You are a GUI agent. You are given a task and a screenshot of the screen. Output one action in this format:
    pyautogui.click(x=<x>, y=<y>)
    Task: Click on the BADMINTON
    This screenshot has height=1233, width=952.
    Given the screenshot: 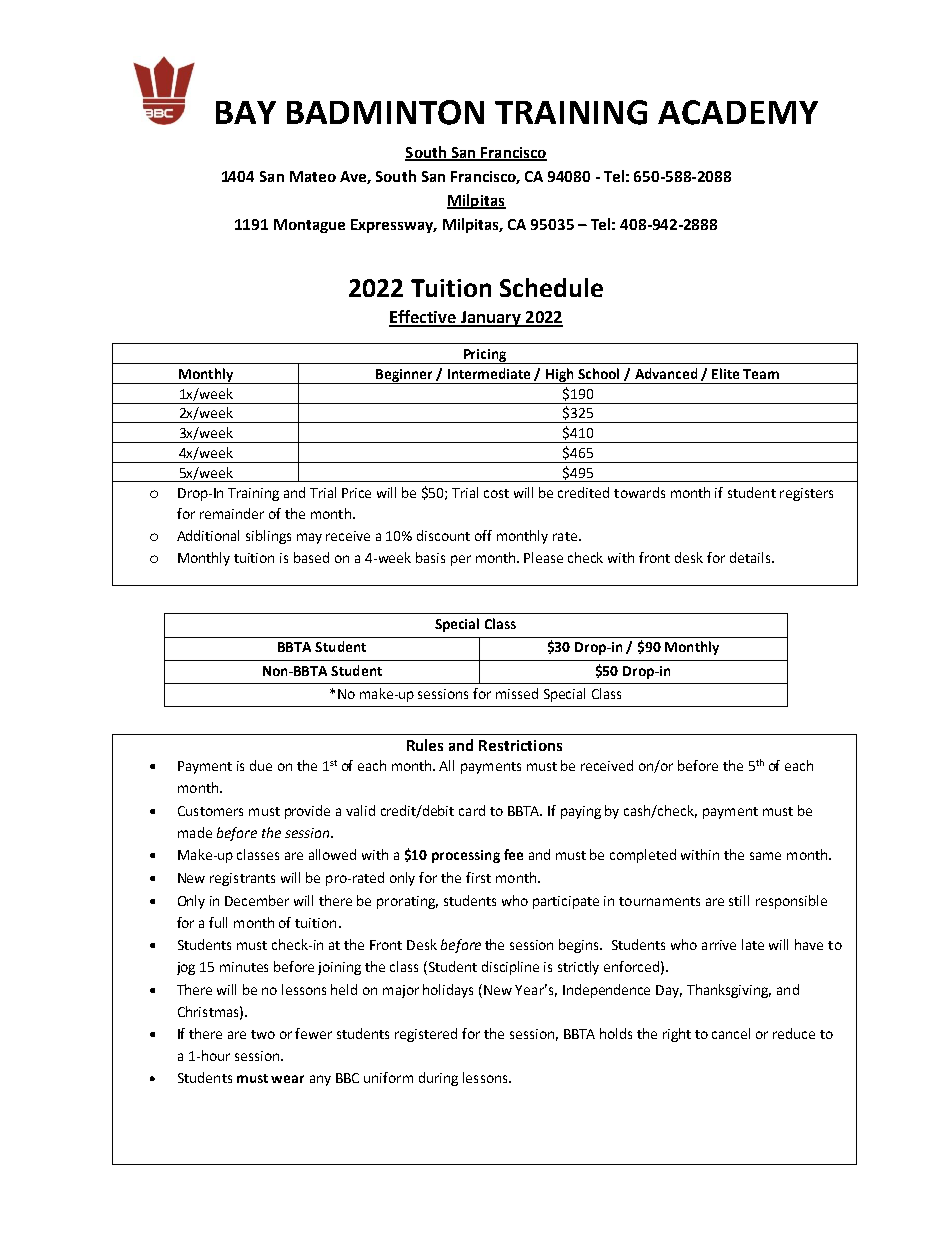 What is the action you would take?
    pyautogui.click(x=385, y=112)
